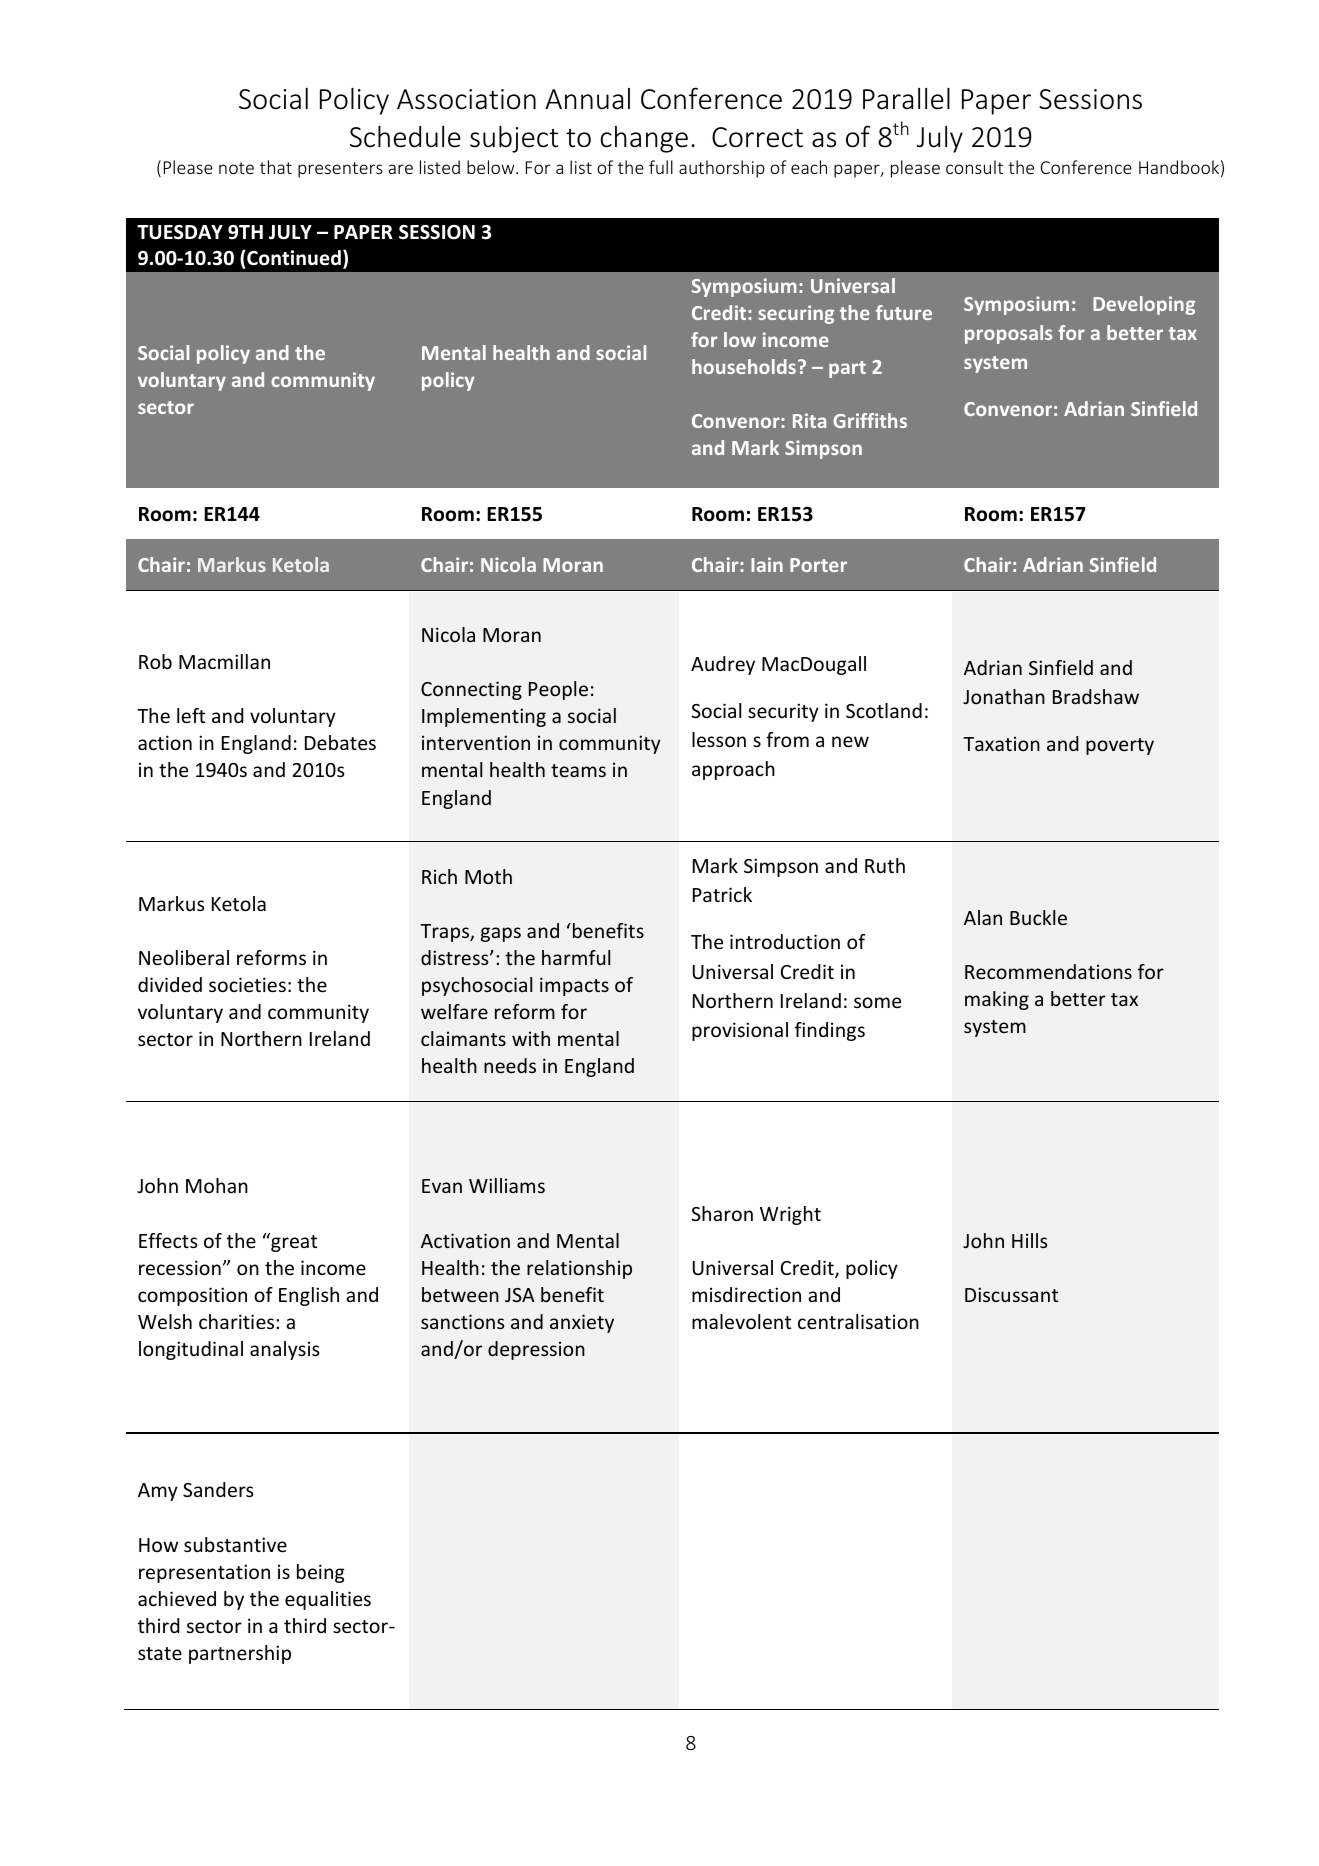  Describe the element at coordinates (644, 139) in the screenshot. I see `change` at that location.
